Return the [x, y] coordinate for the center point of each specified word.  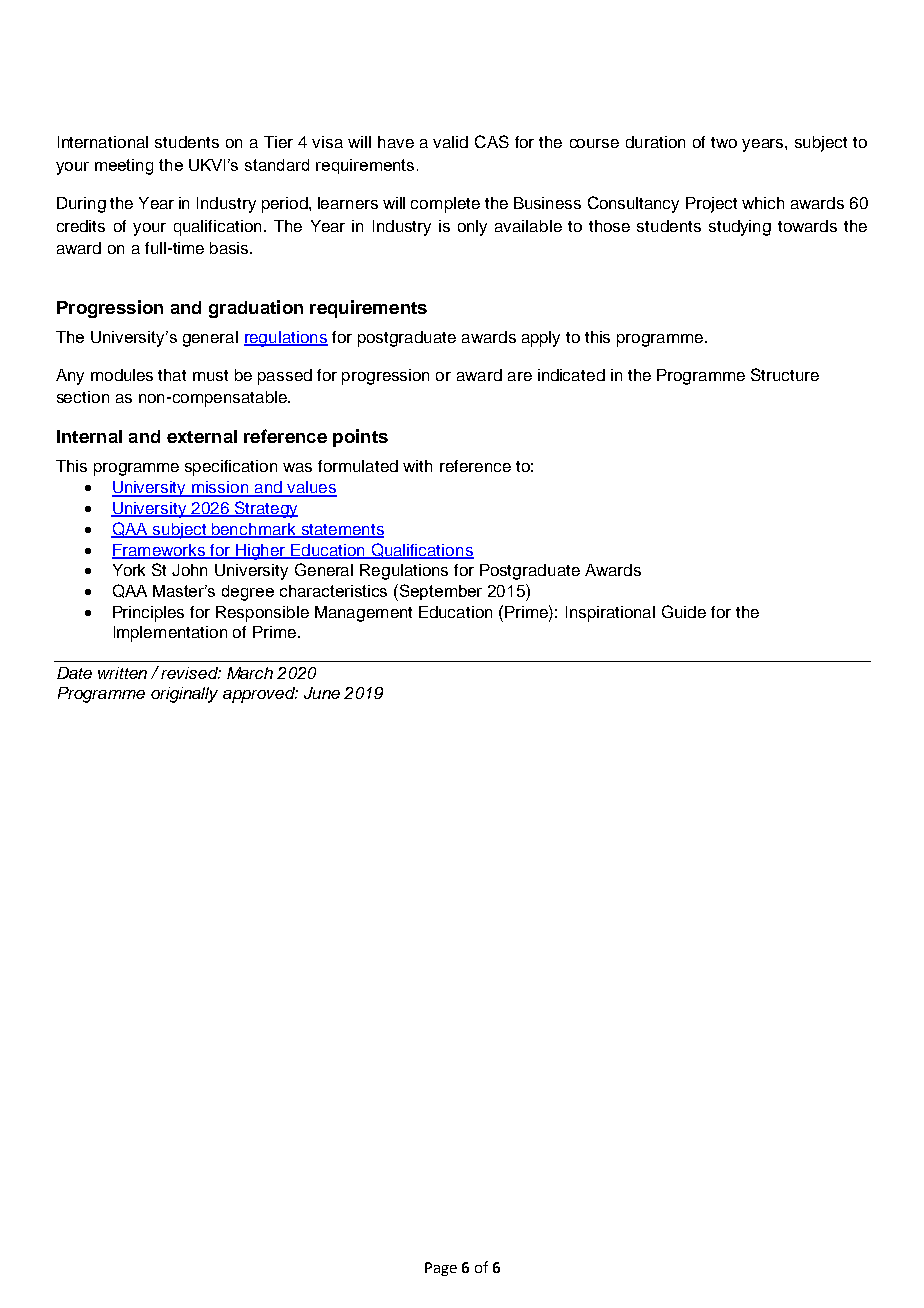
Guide [684, 611]
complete [445, 205]
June [322, 693]
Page [441, 1269]
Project [711, 205]
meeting [124, 167]
